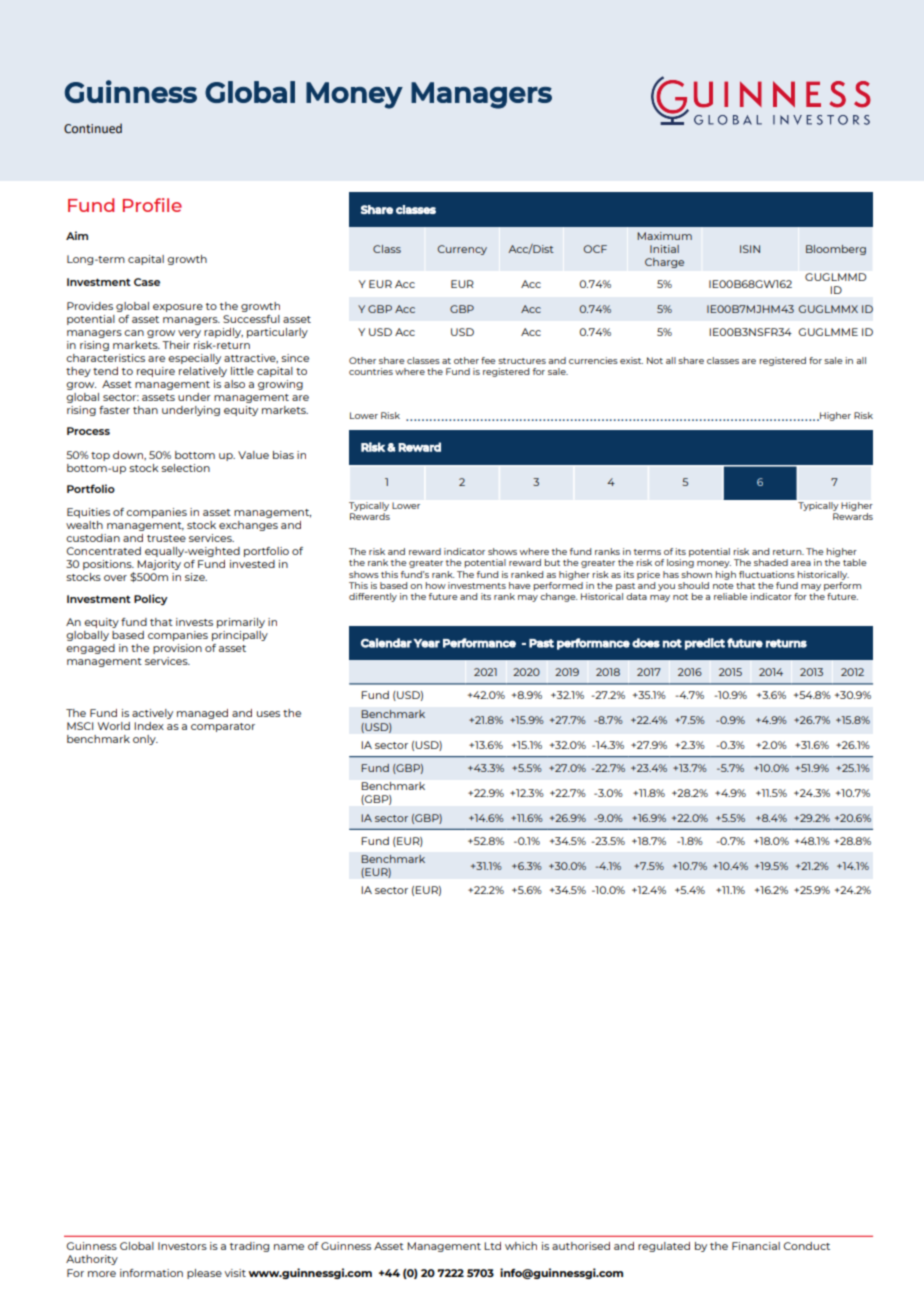 This screenshot has width=924, height=1308. Describe the element at coordinates (705, 644) in the screenshot. I see `predict` at that location.
